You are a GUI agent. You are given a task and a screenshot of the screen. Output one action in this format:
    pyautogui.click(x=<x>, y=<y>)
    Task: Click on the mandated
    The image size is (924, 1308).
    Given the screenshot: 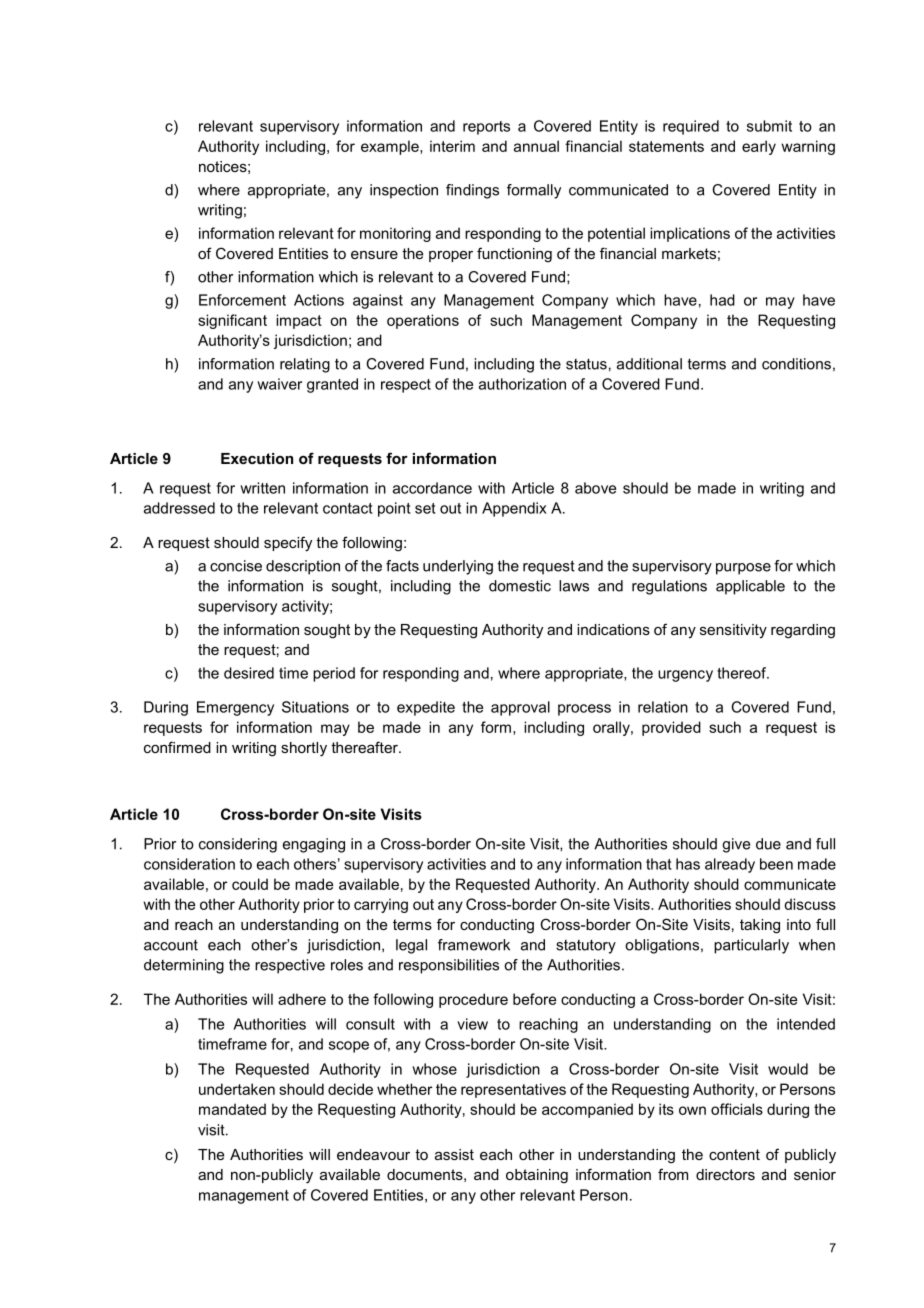 What is the action you would take?
    pyautogui.click(x=232, y=1109)
